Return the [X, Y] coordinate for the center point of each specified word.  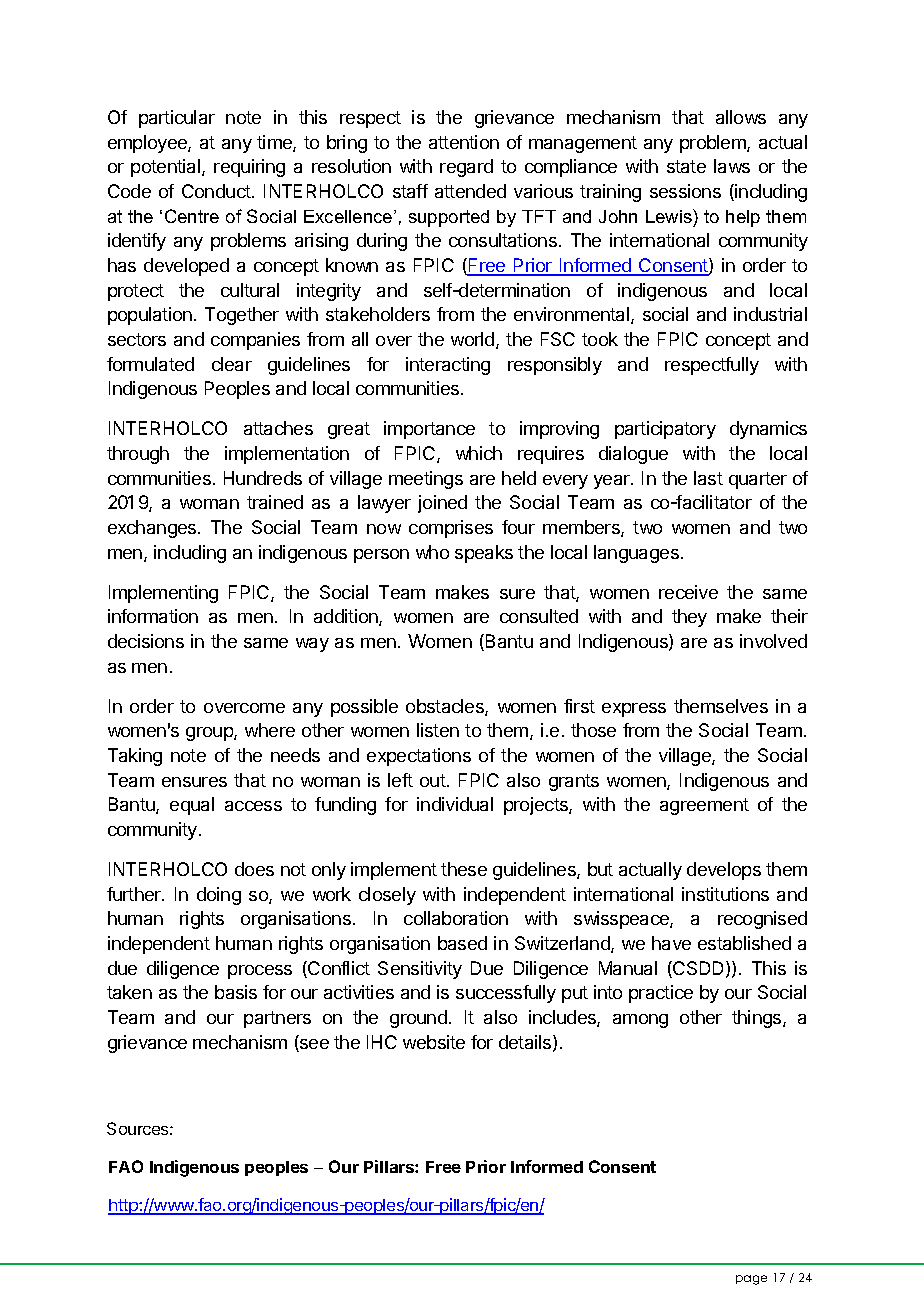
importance [429, 430]
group [210, 734]
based [462, 943]
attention [464, 142]
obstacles [446, 707]
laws [732, 166]
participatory [665, 430]
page [751, 1280]
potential [167, 168]
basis [236, 992]
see [313, 1045]
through [138, 455]
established [744, 943]
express [634, 710]
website [434, 1042]
